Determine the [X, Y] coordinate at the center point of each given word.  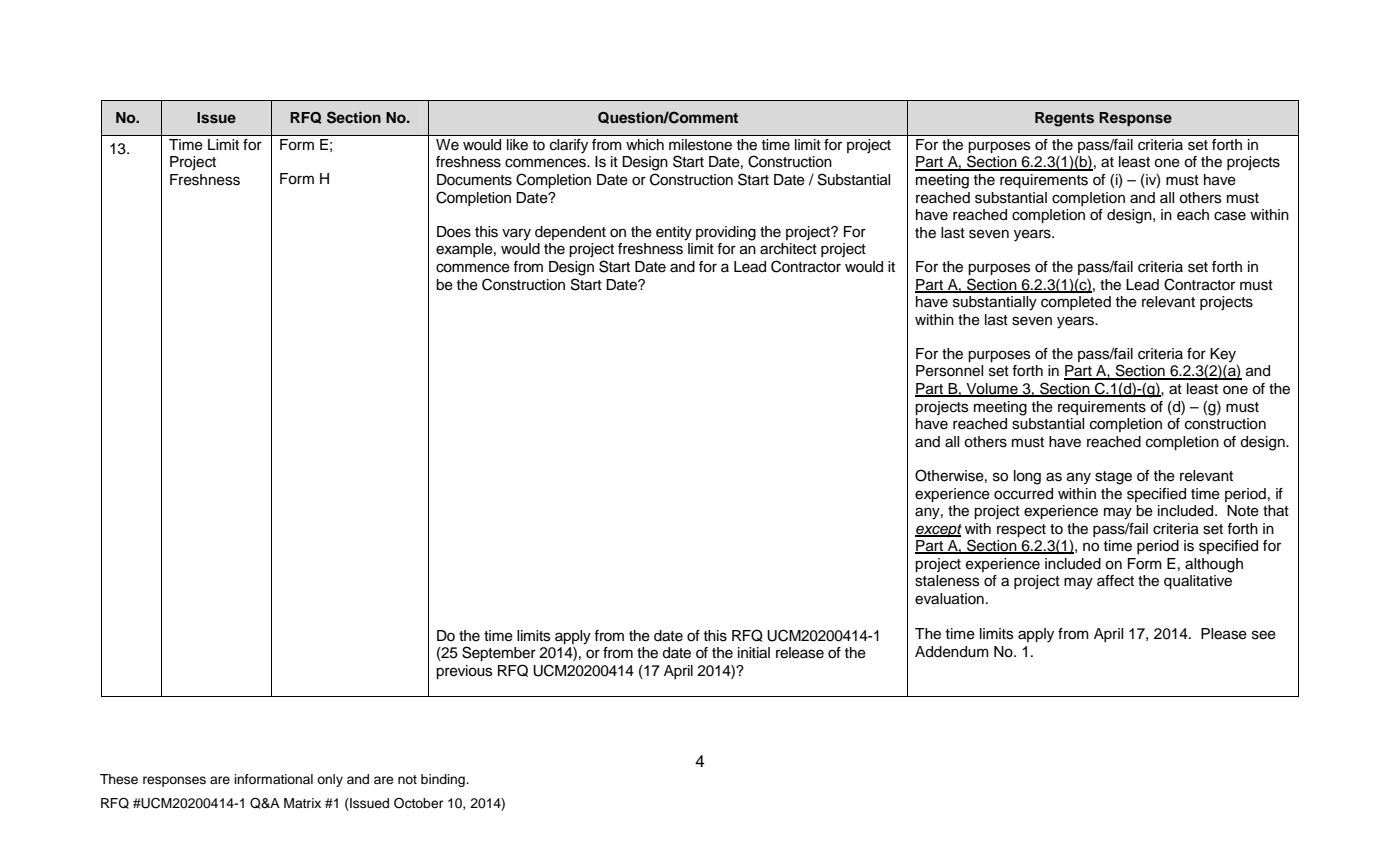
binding [444, 780]
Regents [1064, 119]
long [1027, 477]
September [499, 653]
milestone [700, 144]
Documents [474, 180]
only [330, 780]
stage [1113, 478]
